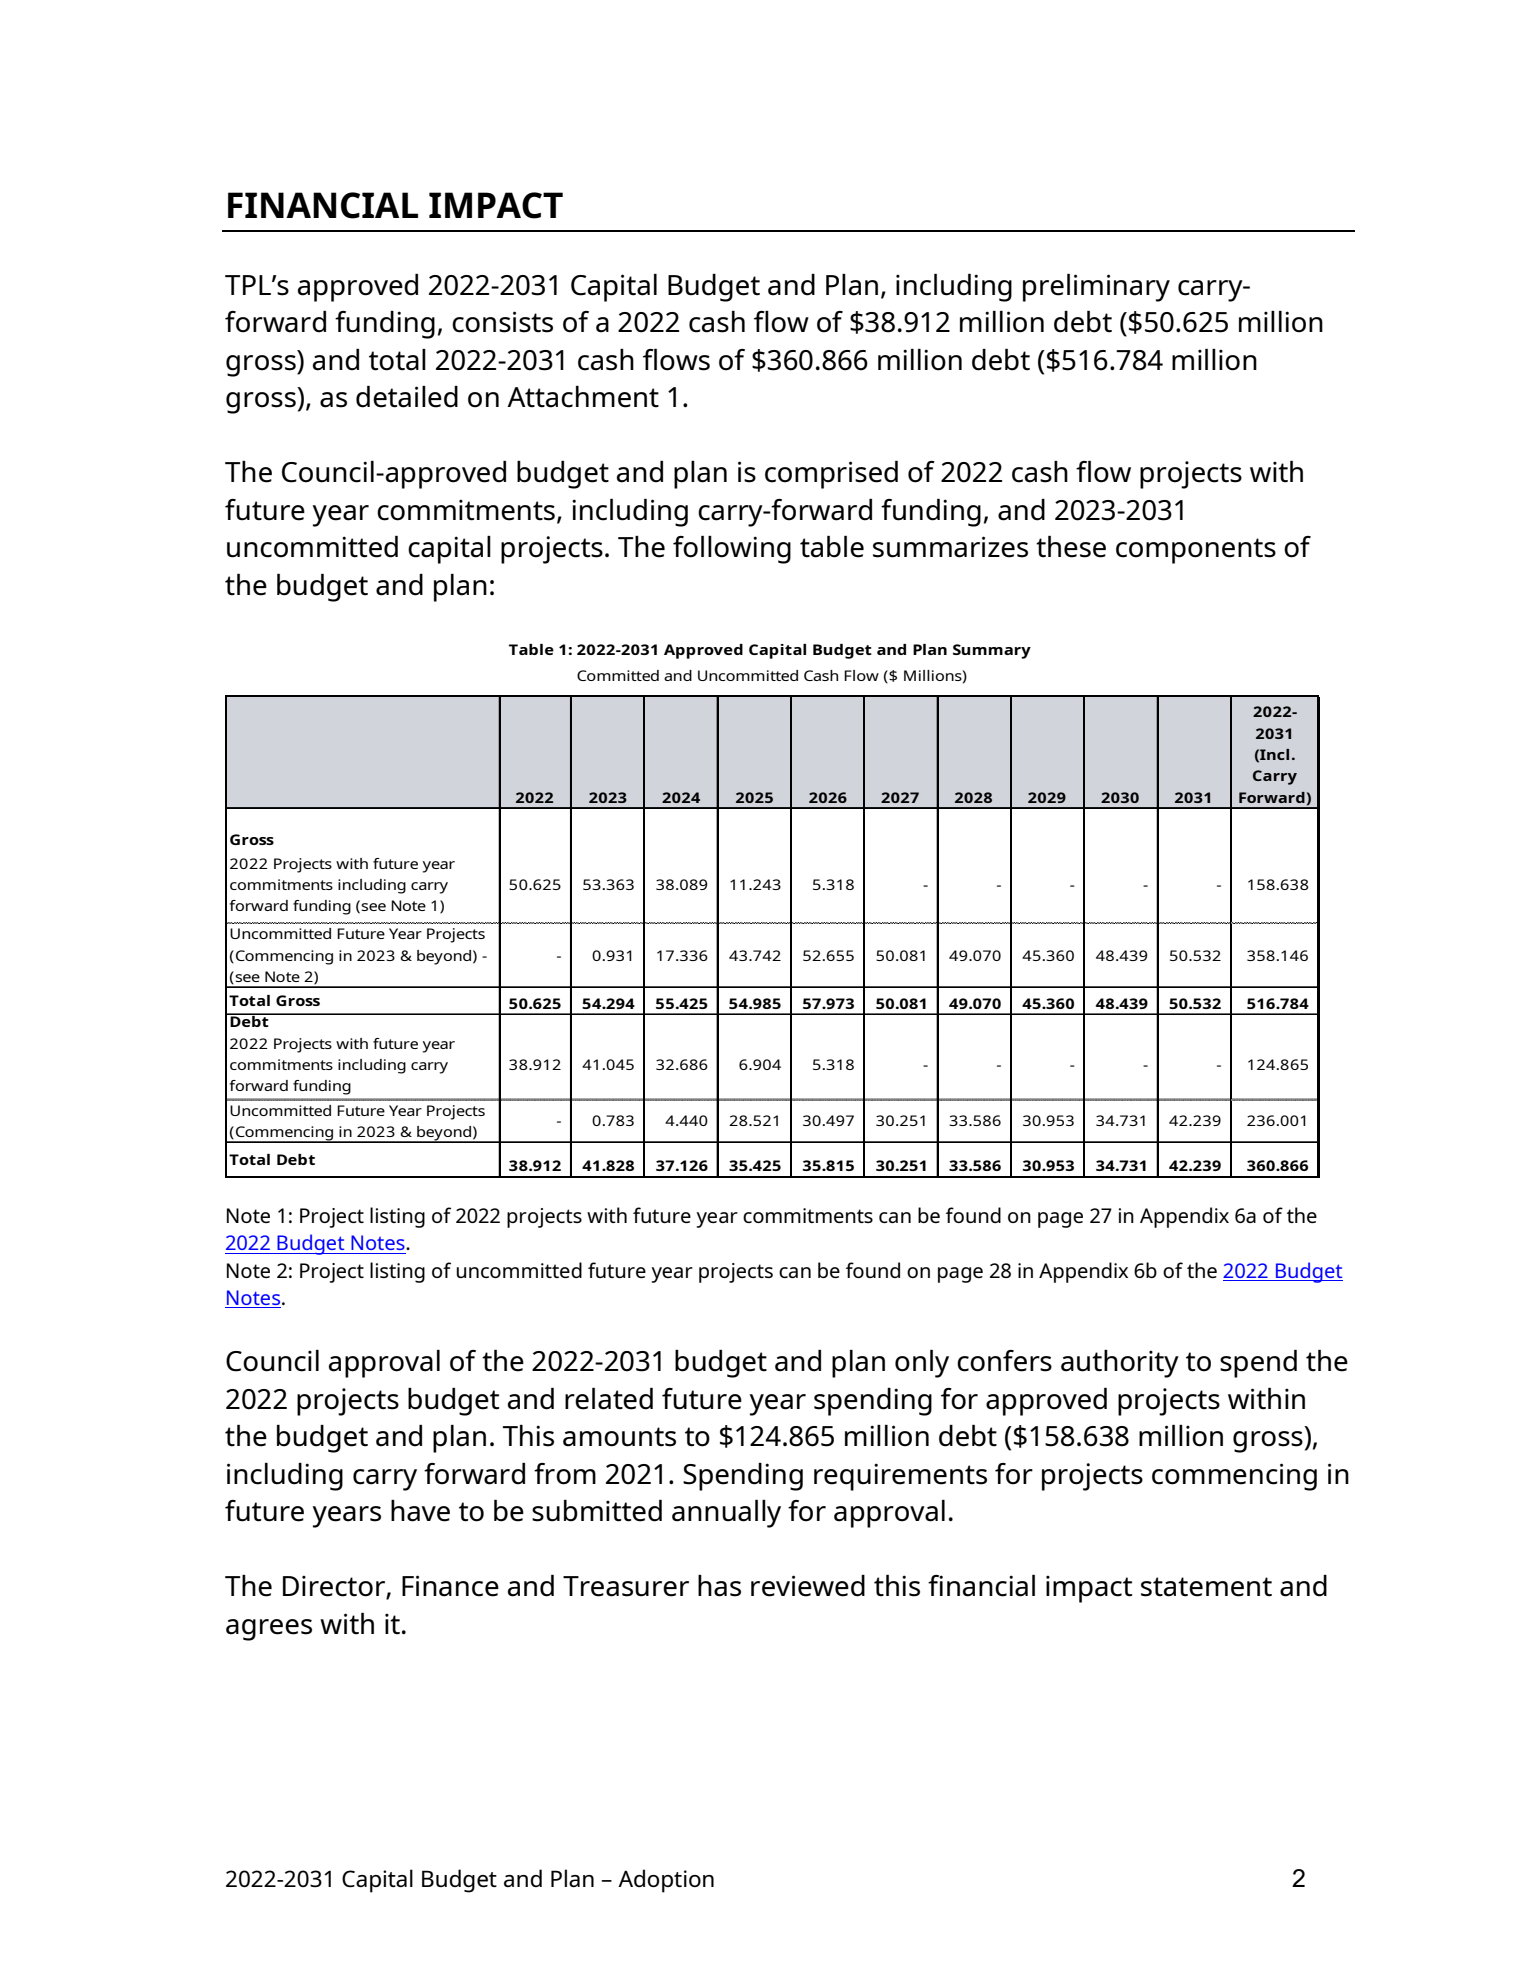 The image size is (1531, 1982). Describe the element at coordinates (1120, 1364) in the screenshot. I see `authority` at that location.
